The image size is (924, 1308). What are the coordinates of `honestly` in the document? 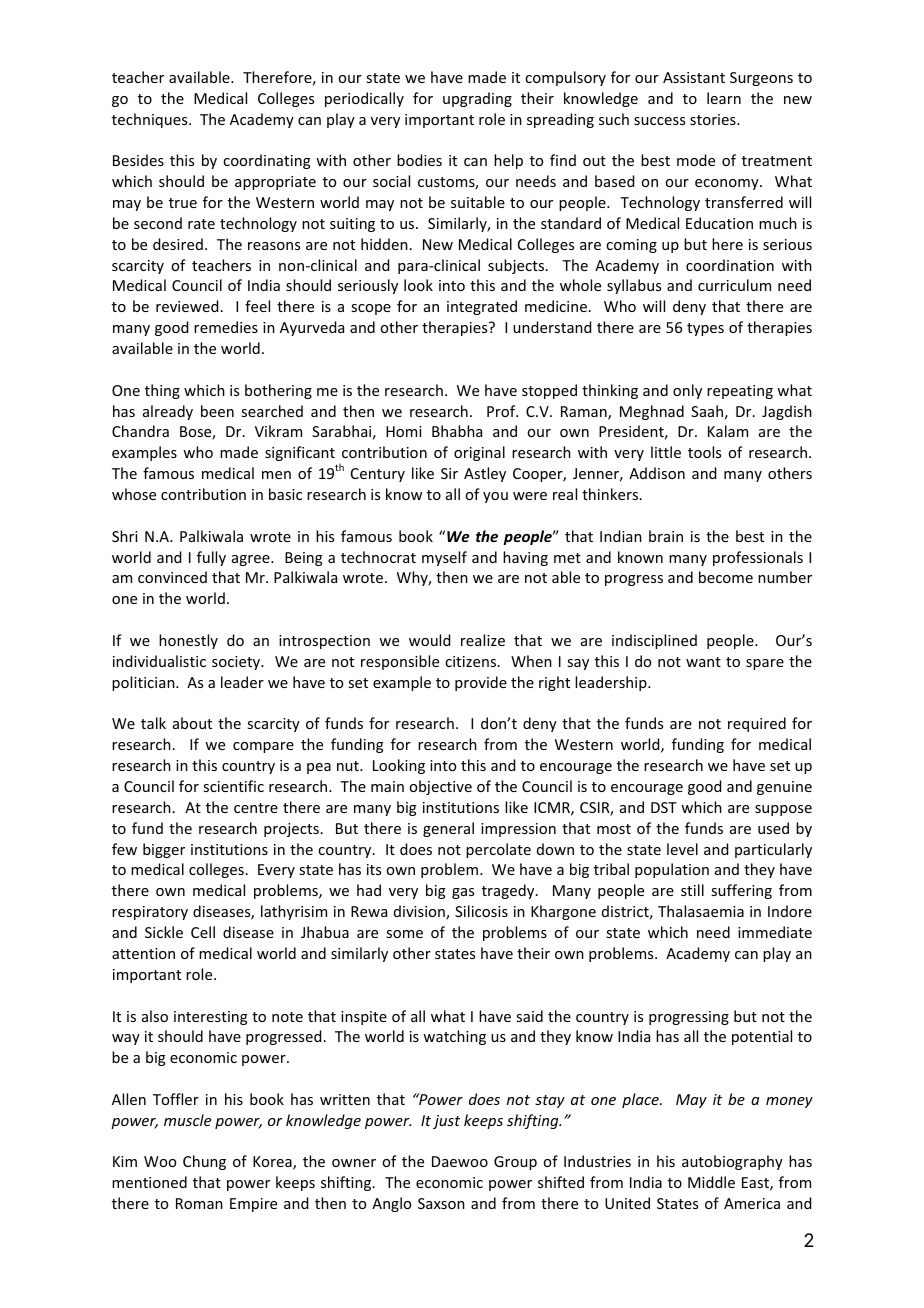 It's located at (188, 641).
